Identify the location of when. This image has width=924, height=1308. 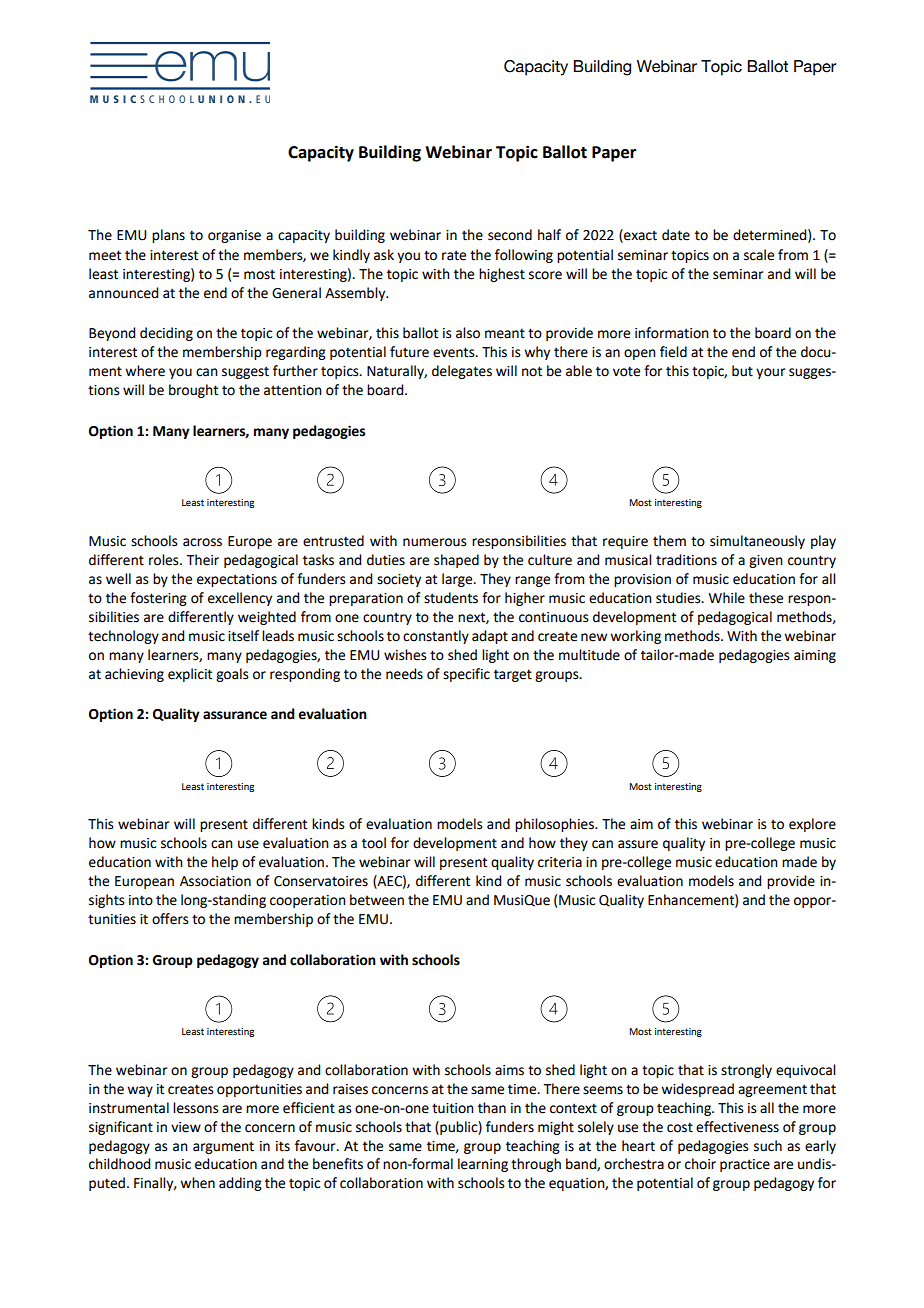
(197, 1183).
